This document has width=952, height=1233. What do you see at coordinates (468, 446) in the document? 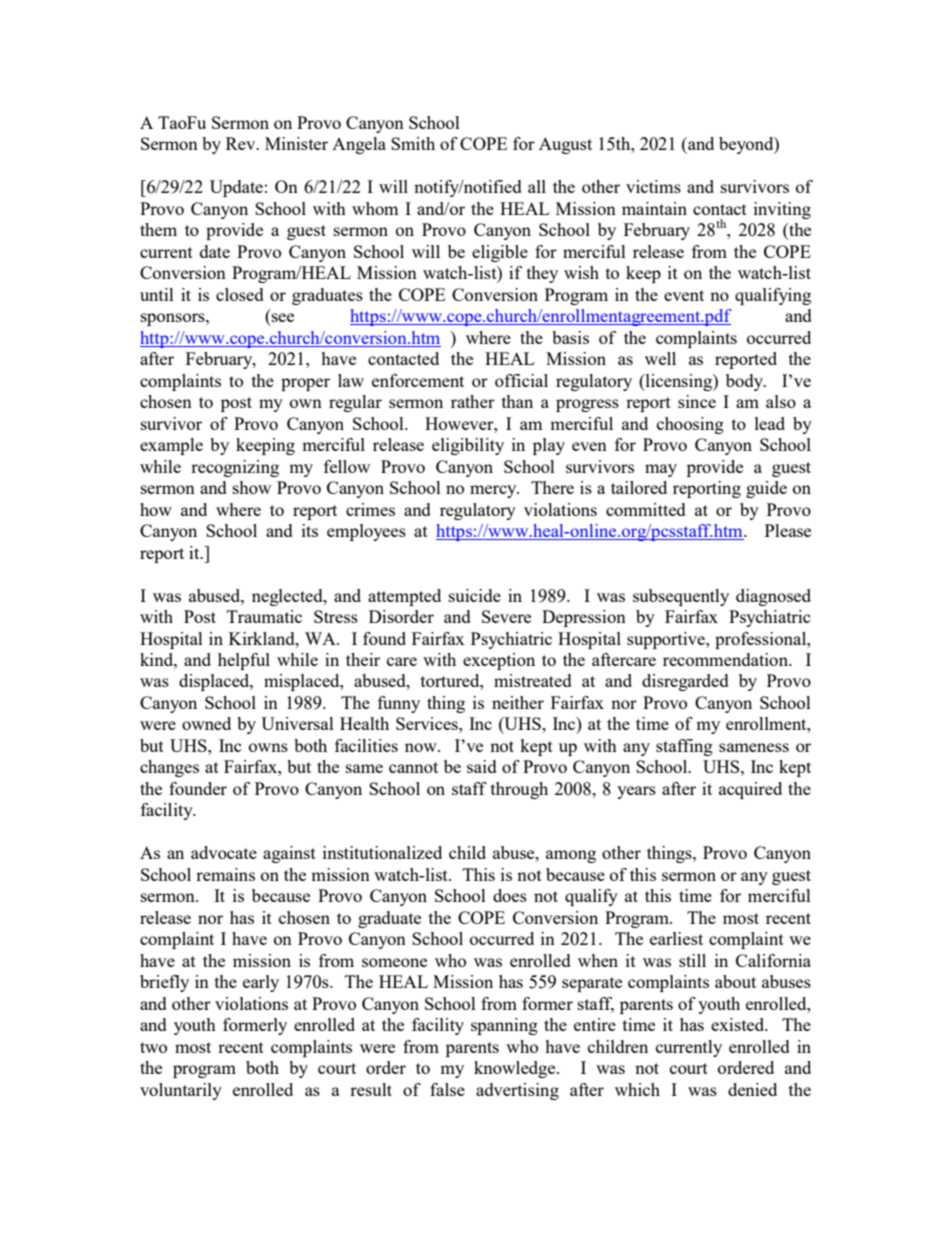
I see `eligibility` at bounding box center [468, 446].
